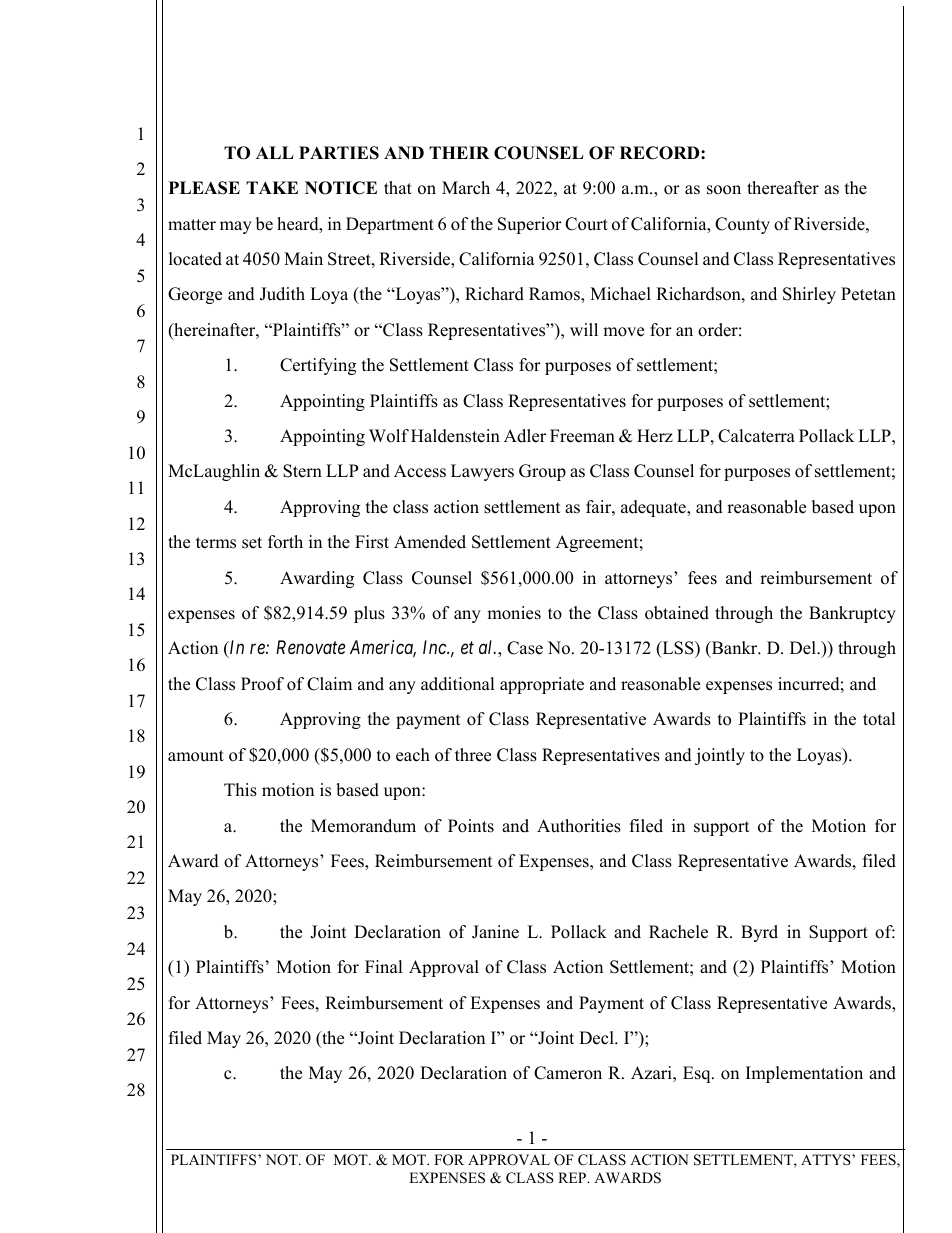  I want to click on This, so click(240, 790).
